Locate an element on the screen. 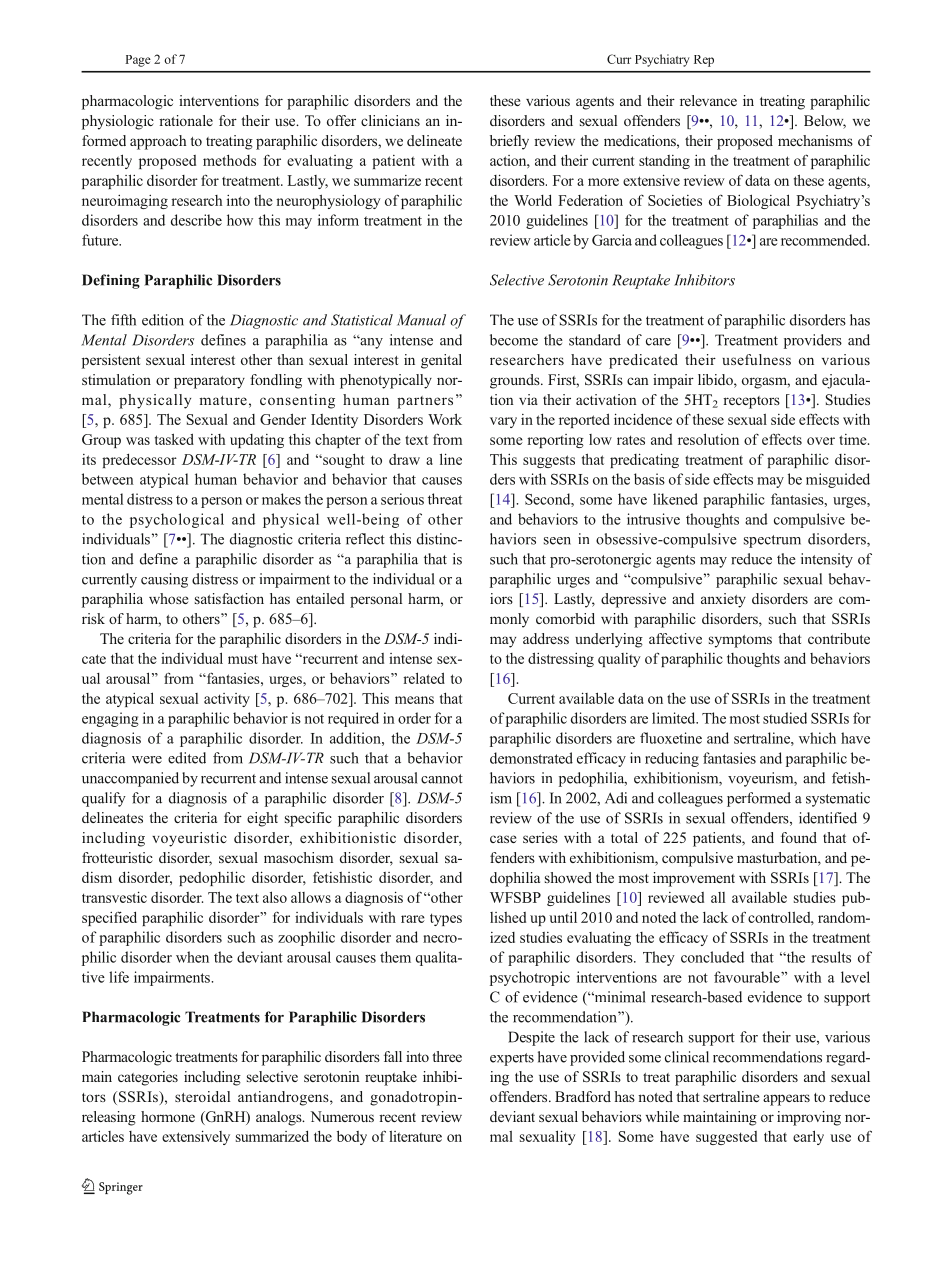 This screenshot has height=1265, width=952. literature is located at coordinates (415, 1136).
